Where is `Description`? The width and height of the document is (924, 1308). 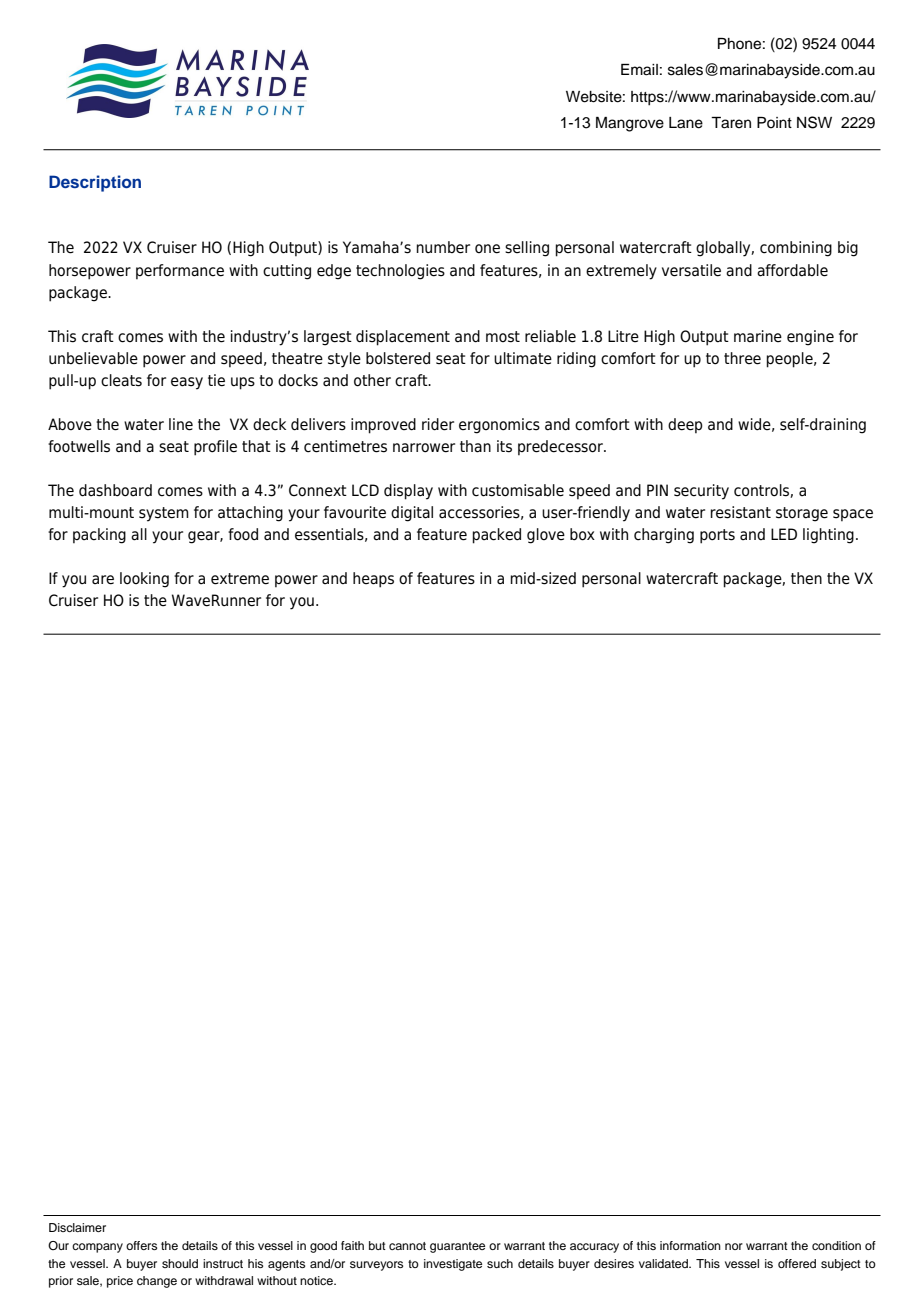
Description is located at coordinates (95, 183).
